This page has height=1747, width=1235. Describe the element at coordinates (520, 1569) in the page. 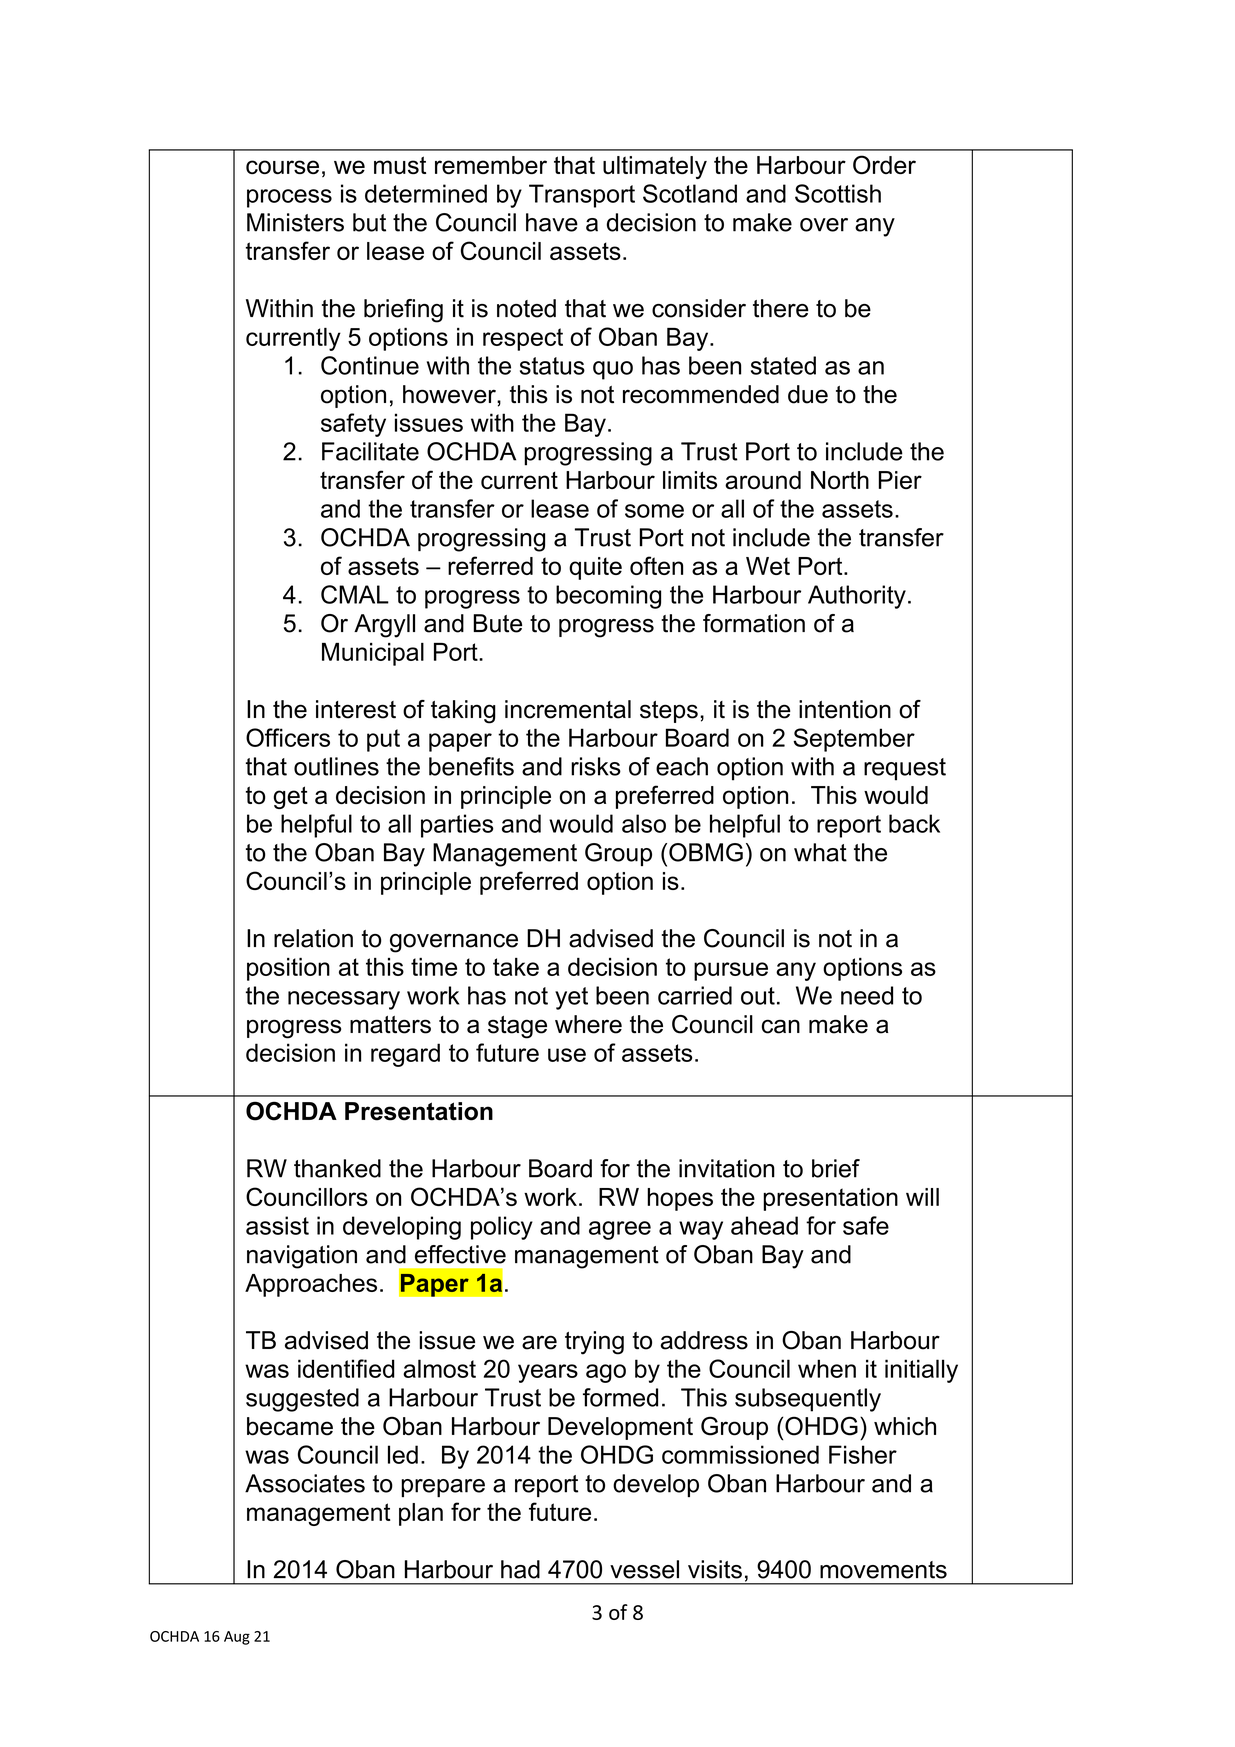

I see `had` at that location.
